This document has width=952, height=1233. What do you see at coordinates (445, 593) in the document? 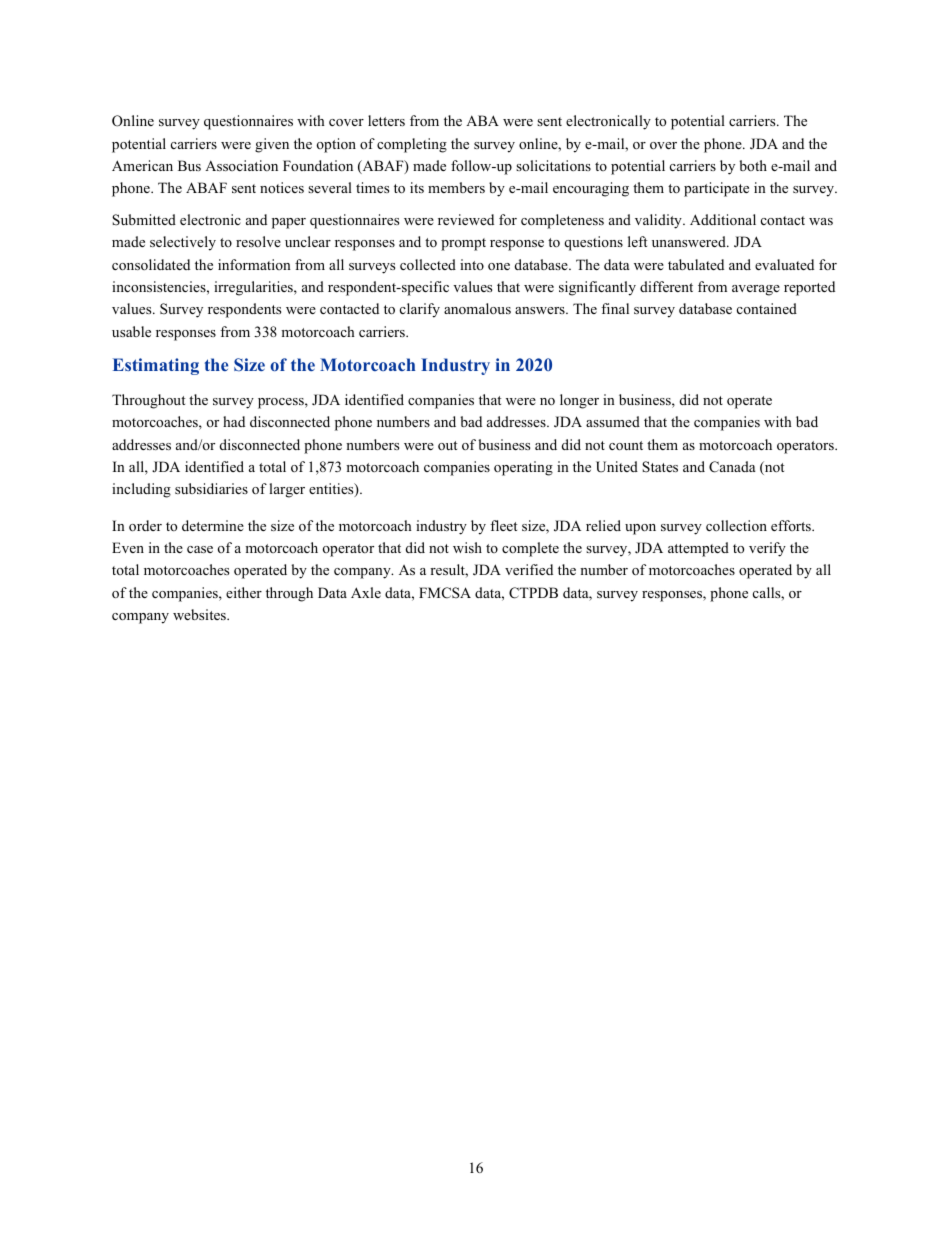
I see `FMCSA` at bounding box center [445, 593].
